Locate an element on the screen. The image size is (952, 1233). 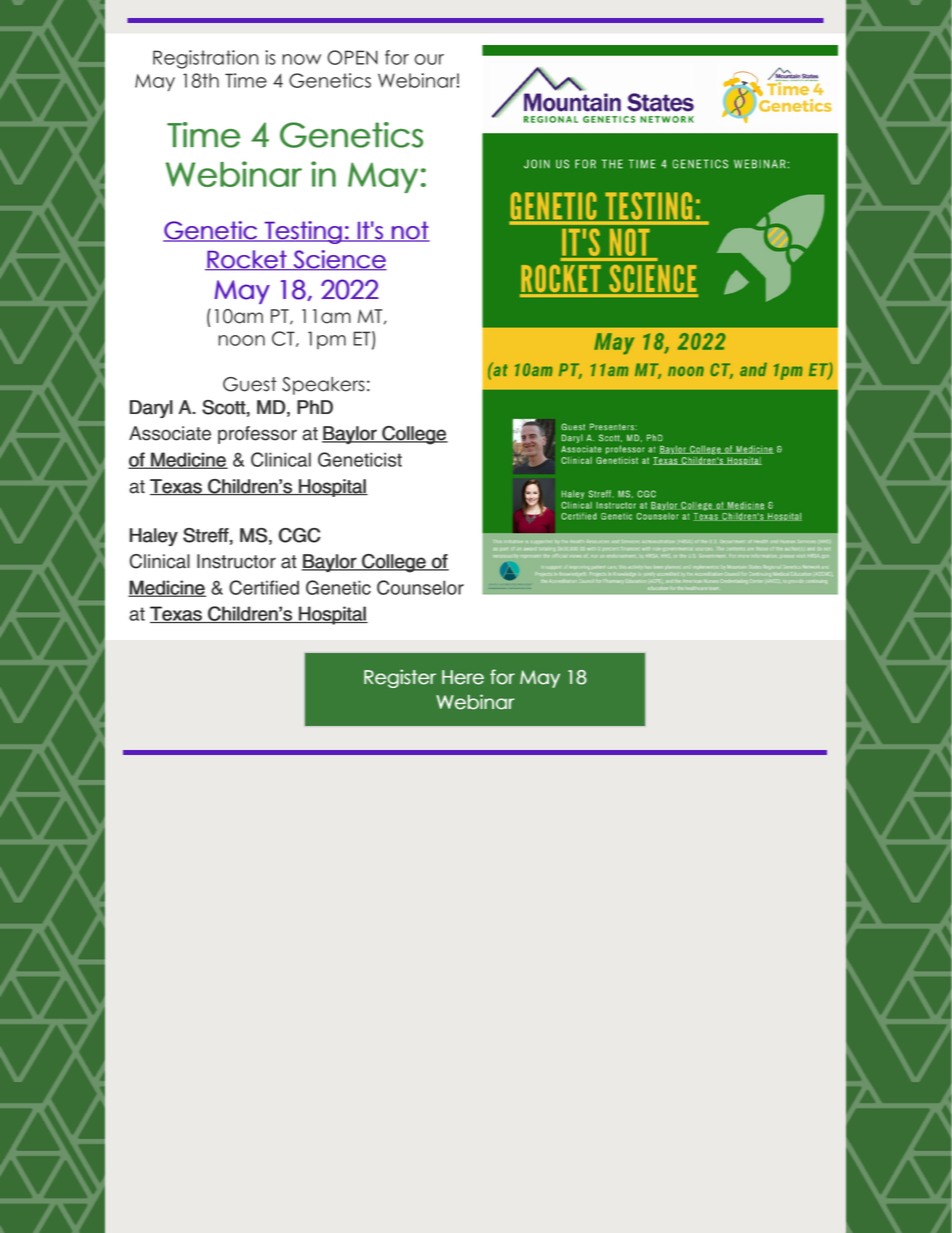
not is located at coordinates (410, 231).
